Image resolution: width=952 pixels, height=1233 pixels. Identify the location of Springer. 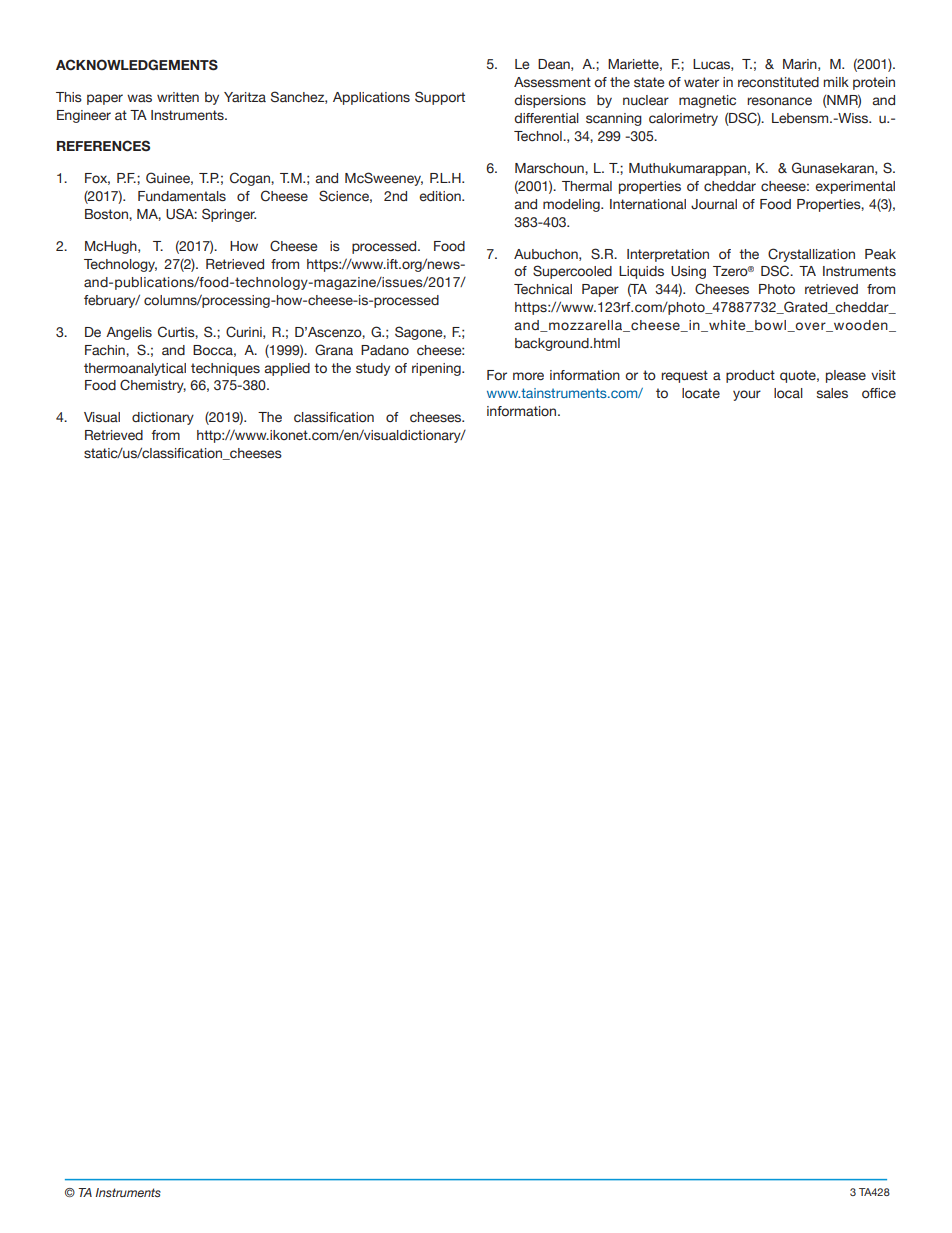
(229, 215).
